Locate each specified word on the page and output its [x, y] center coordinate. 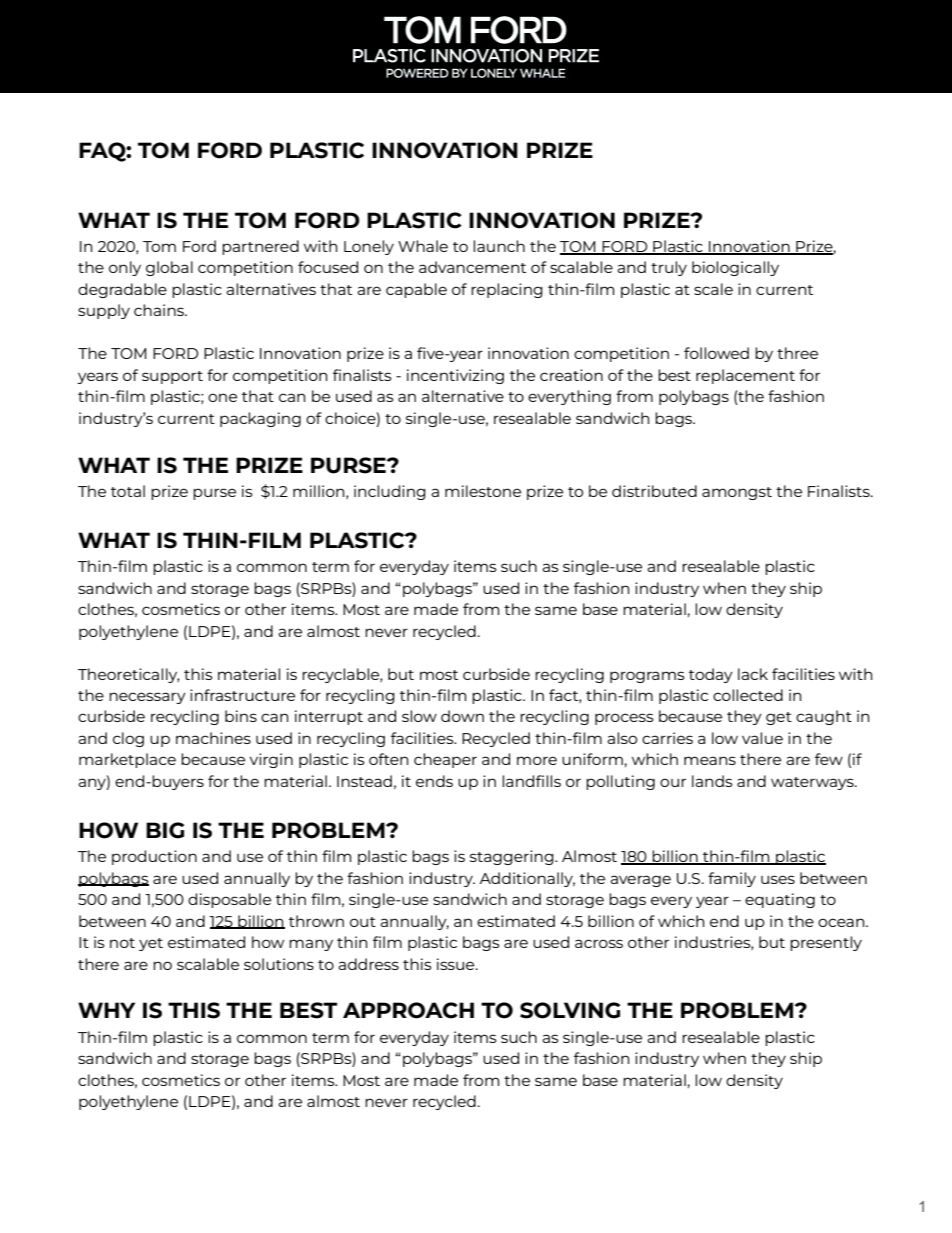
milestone [483, 491]
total [128, 491]
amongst [737, 493]
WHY [106, 1010]
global [169, 268]
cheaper [445, 760]
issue [457, 964]
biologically [735, 268]
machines [213, 738]
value [762, 738]
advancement [472, 267]
